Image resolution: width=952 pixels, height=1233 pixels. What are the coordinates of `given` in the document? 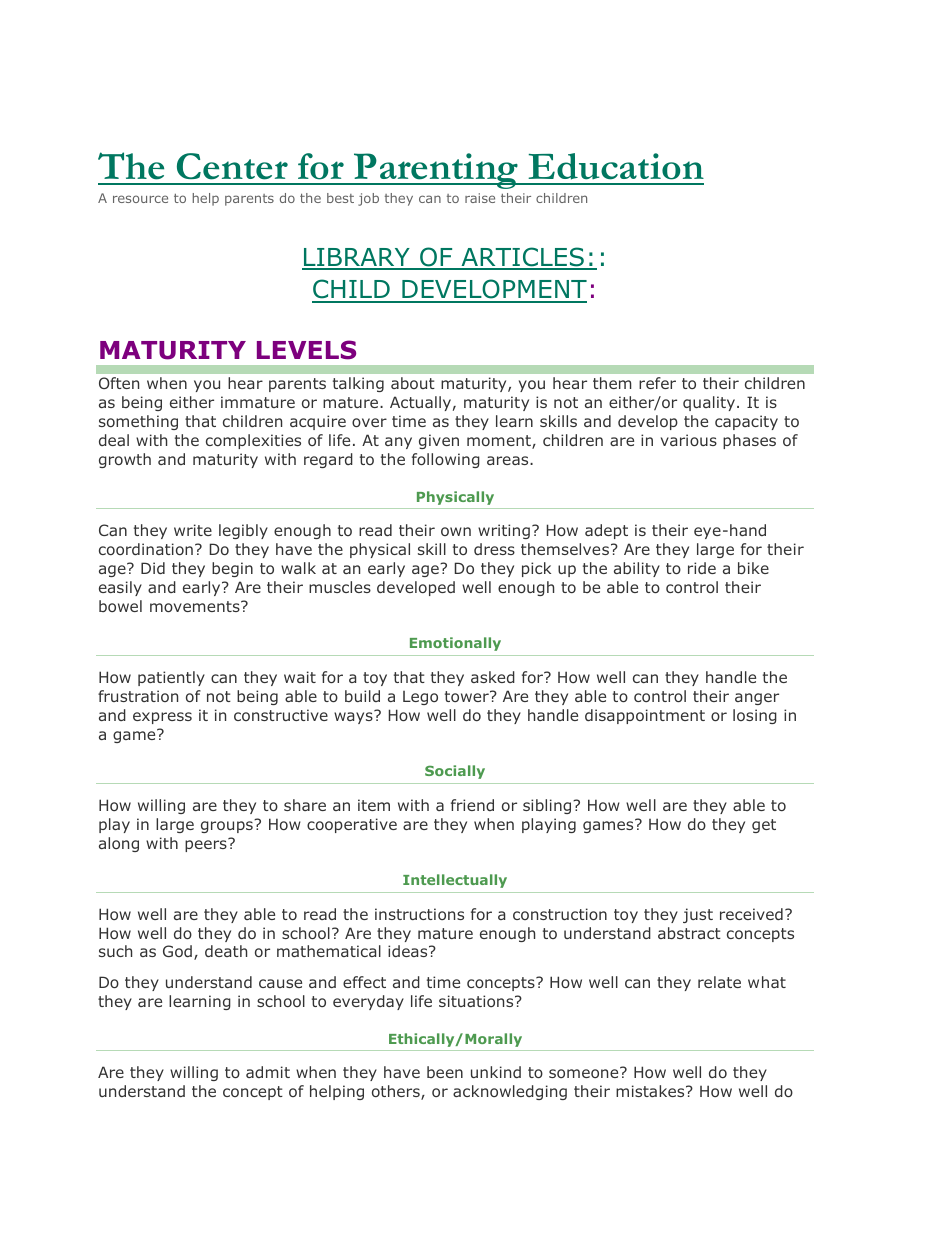 It's located at (439, 441).
